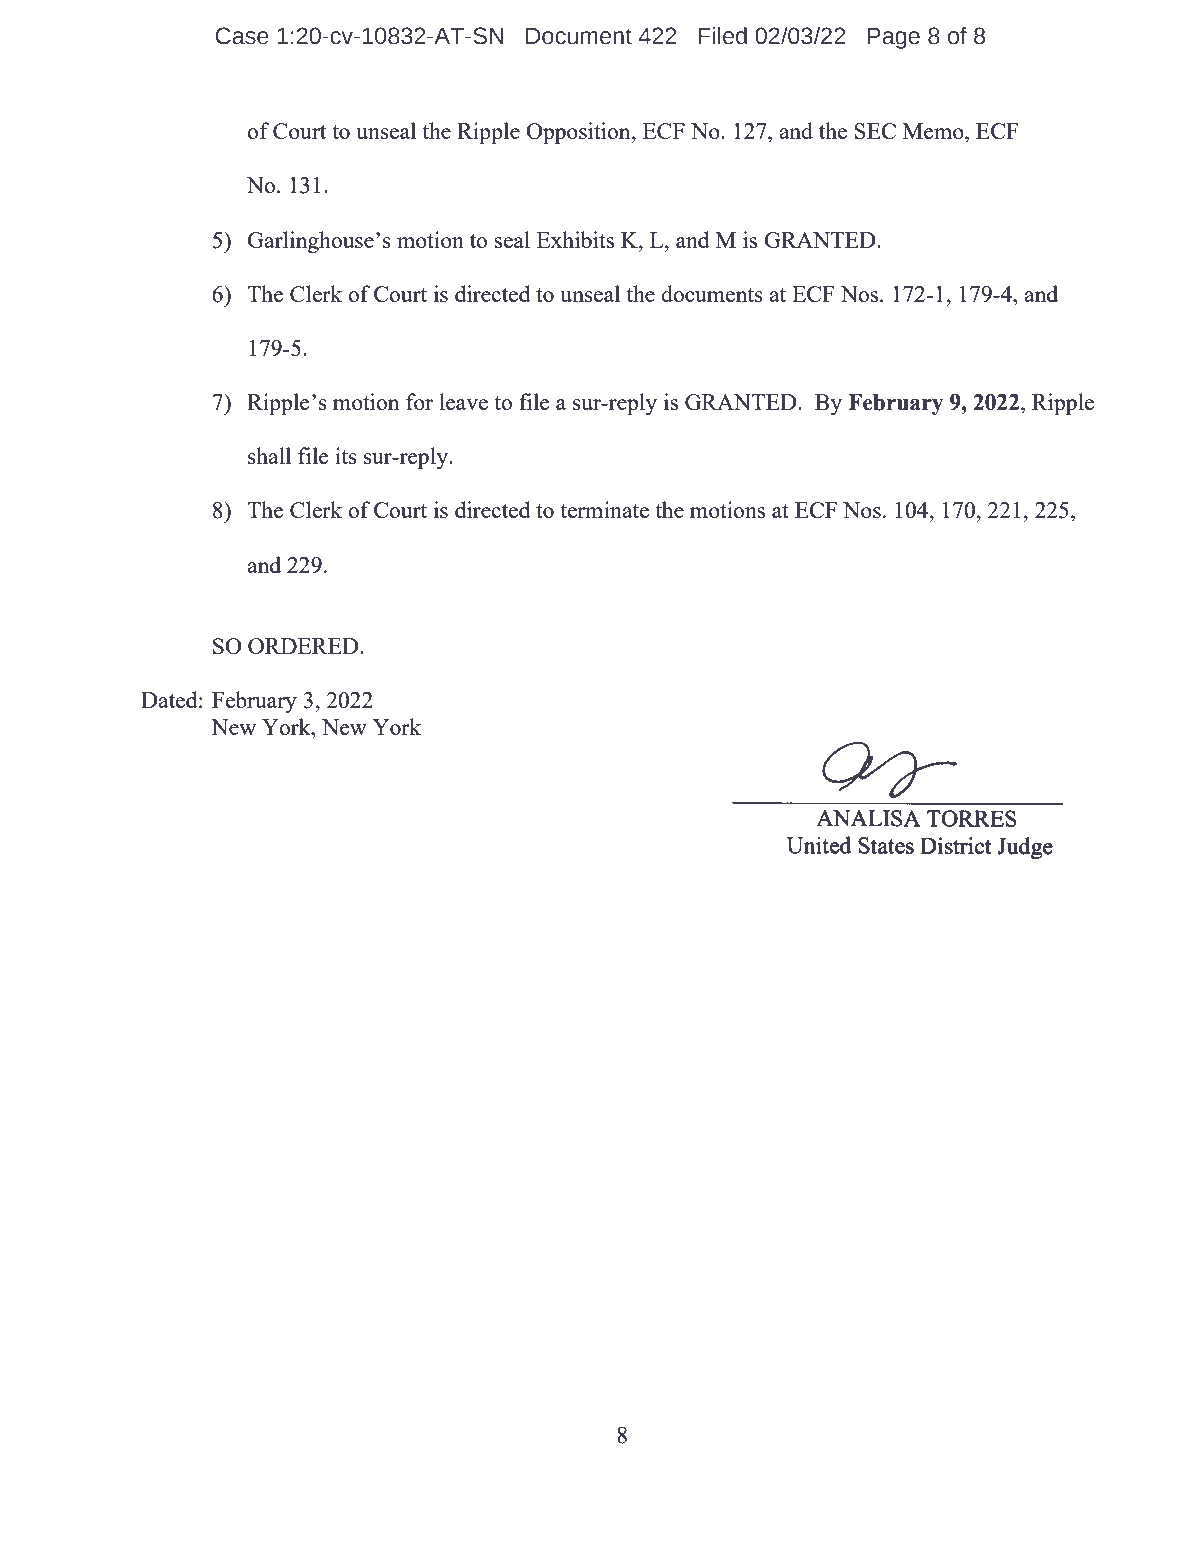 This document has height=1554, width=1201. What do you see at coordinates (875, 131) in the document?
I see `SEC` at bounding box center [875, 131].
